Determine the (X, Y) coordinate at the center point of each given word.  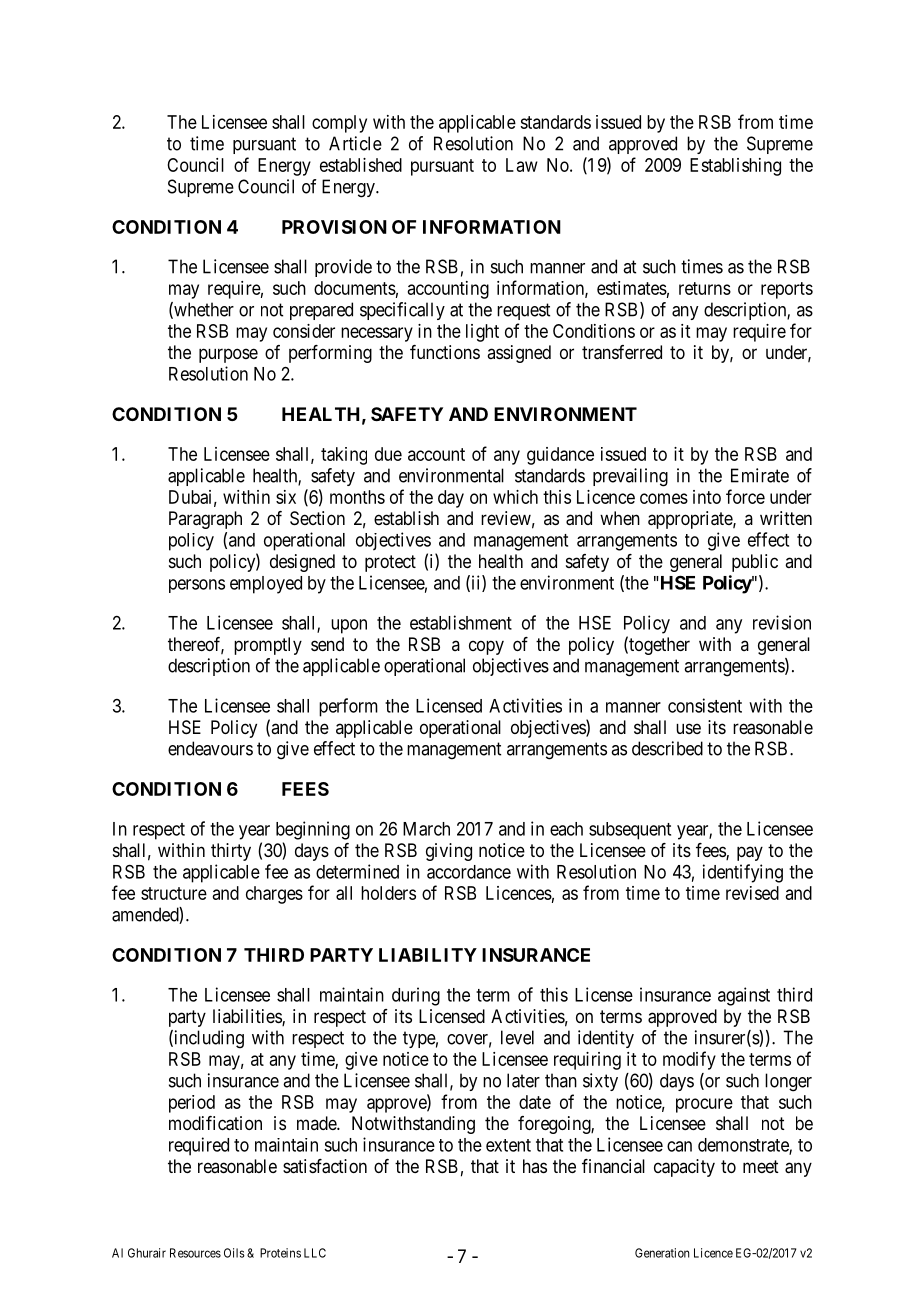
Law (522, 165)
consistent (705, 705)
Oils (234, 1253)
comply (339, 124)
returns (705, 288)
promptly (268, 646)
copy (486, 647)
